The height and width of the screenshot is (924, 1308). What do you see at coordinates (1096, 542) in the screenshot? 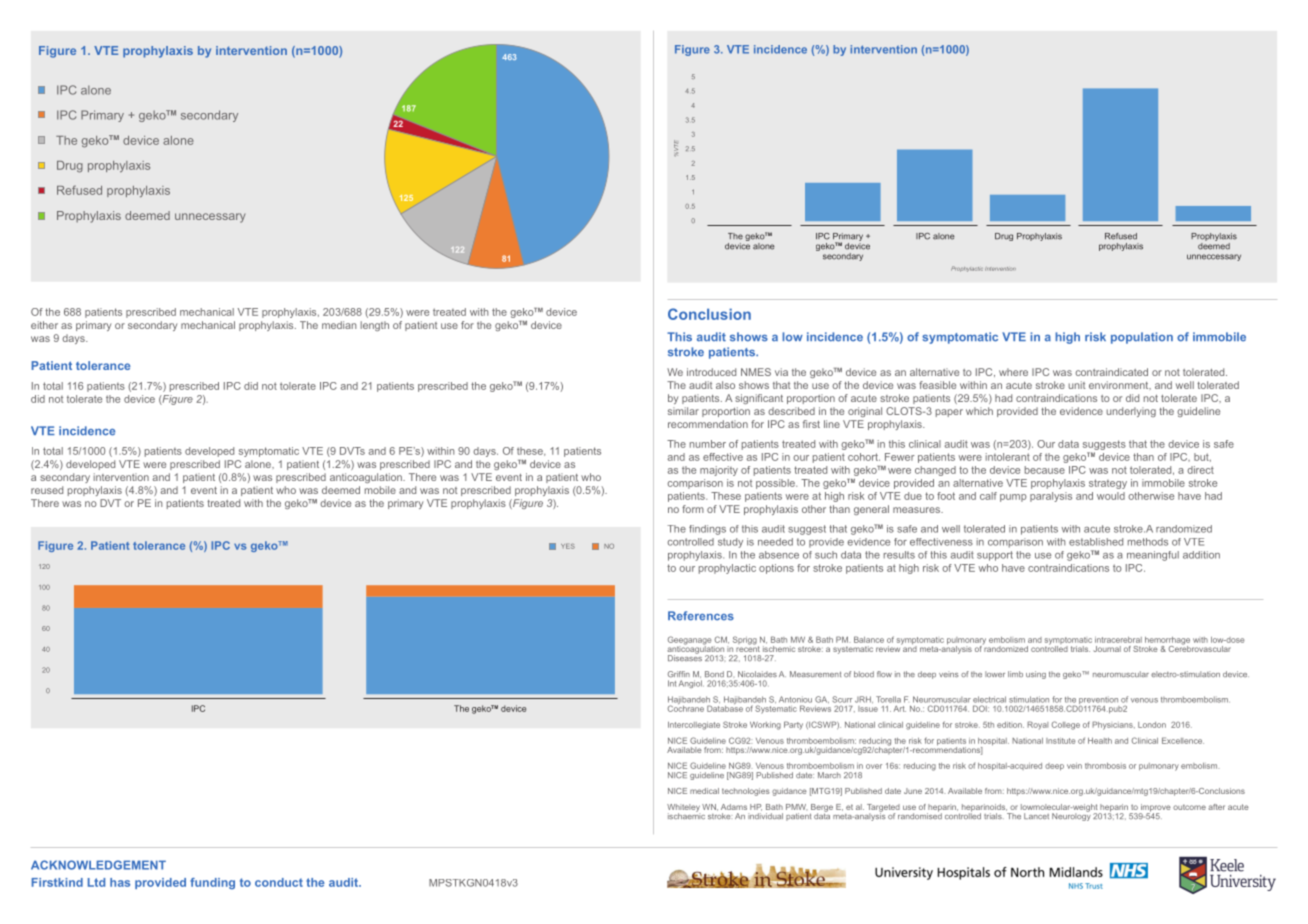
I see `established` at bounding box center [1096, 542].
